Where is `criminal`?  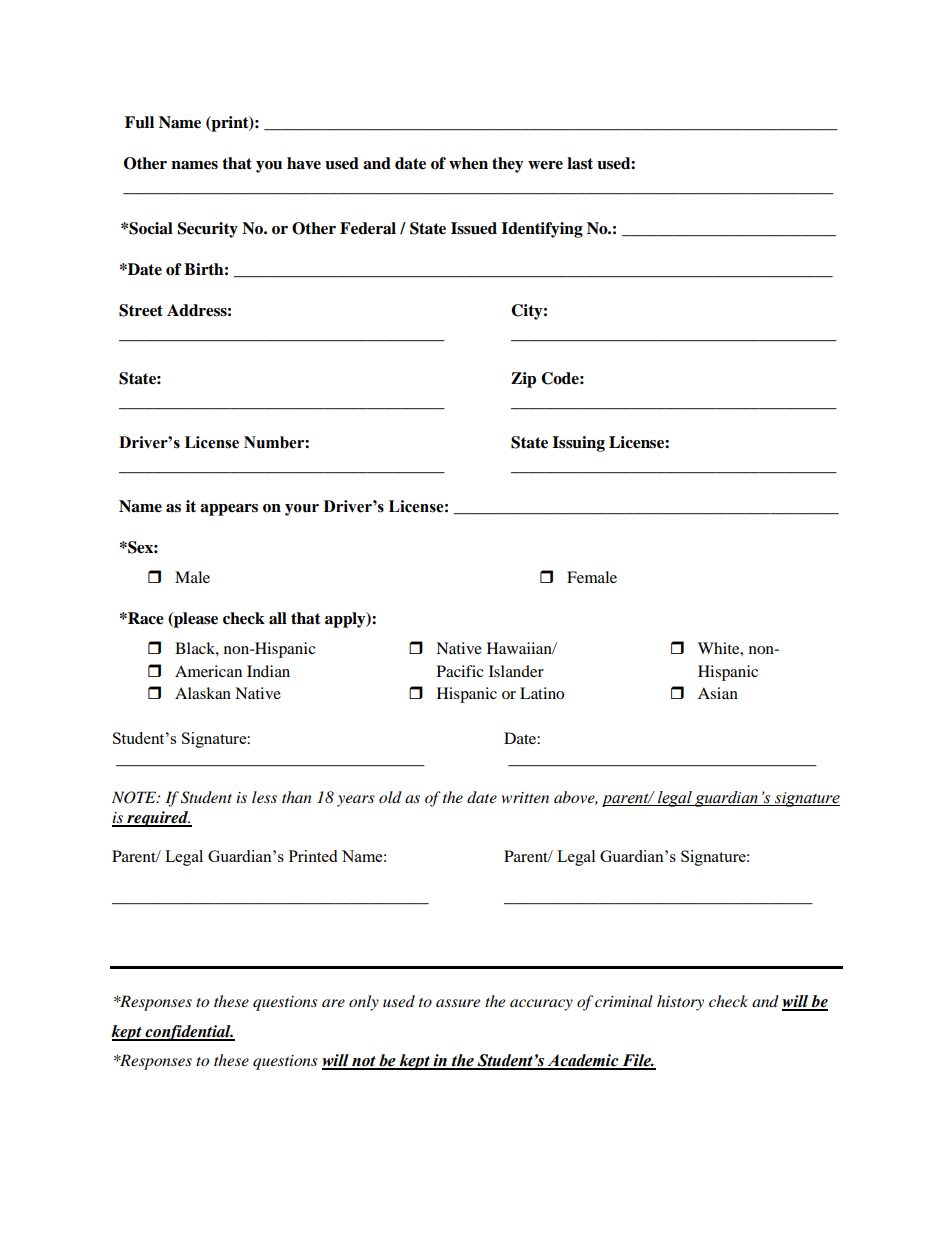 criminal is located at coordinates (624, 1001).
